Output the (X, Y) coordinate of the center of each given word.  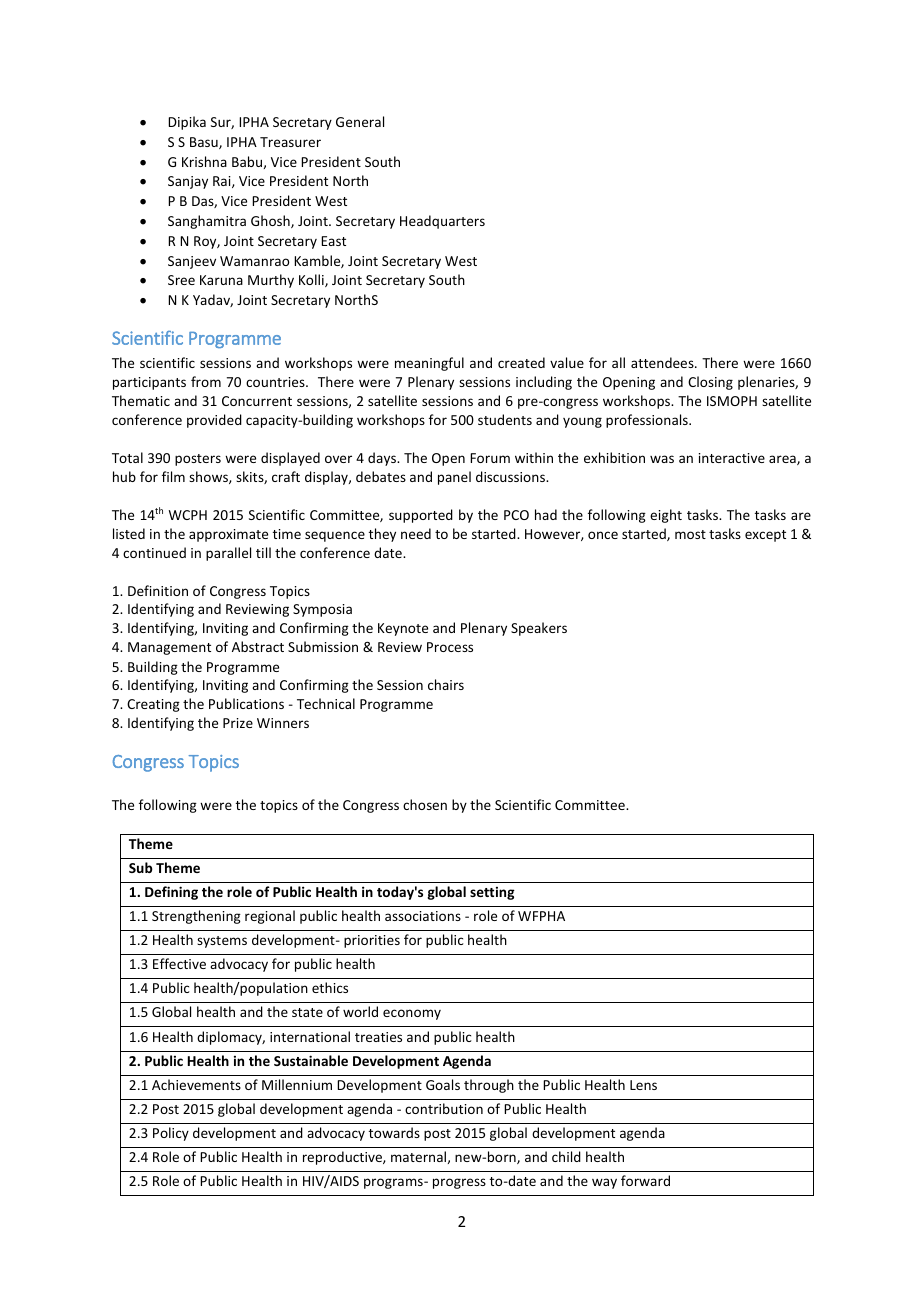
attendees (663, 362)
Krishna (204, 161)
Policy (171, 1134)
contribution (444, 1108)
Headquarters (442, 222)
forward (645, 1180)
